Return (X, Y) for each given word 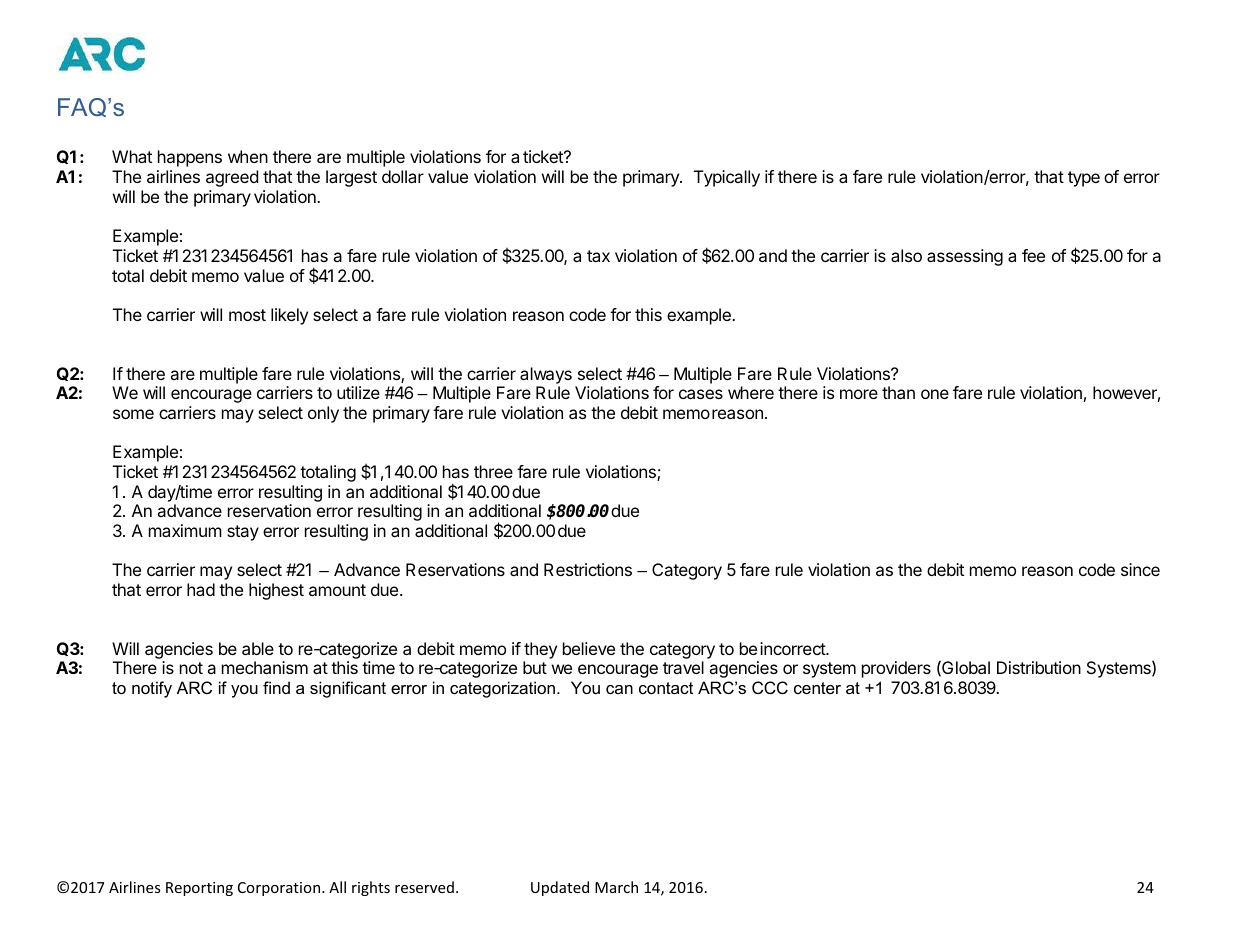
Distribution (1039, 667)
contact (666, 688)
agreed (232, 178)
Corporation (280, 889)
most (247, 315)
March (616, 887)
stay (243, 533)
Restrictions (588, 569)
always (546, 375)
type (1084, 179)
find (276, 687)
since (1140, 569)
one (935, 394)
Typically (727, 178)
